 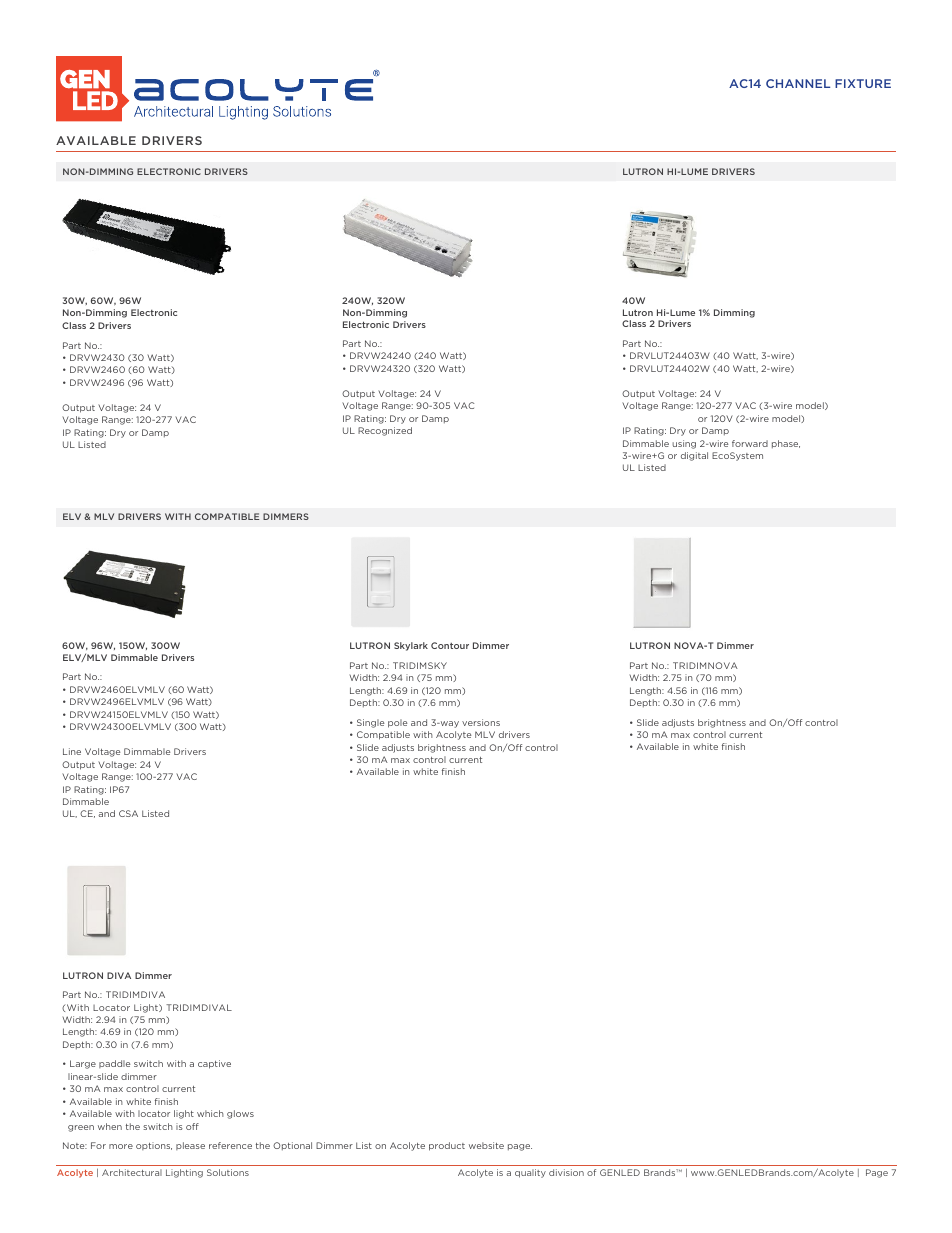 What do you see at coordinates (411, 646) in the image?
I see `Skylark` at bounding box center [411, 646].
